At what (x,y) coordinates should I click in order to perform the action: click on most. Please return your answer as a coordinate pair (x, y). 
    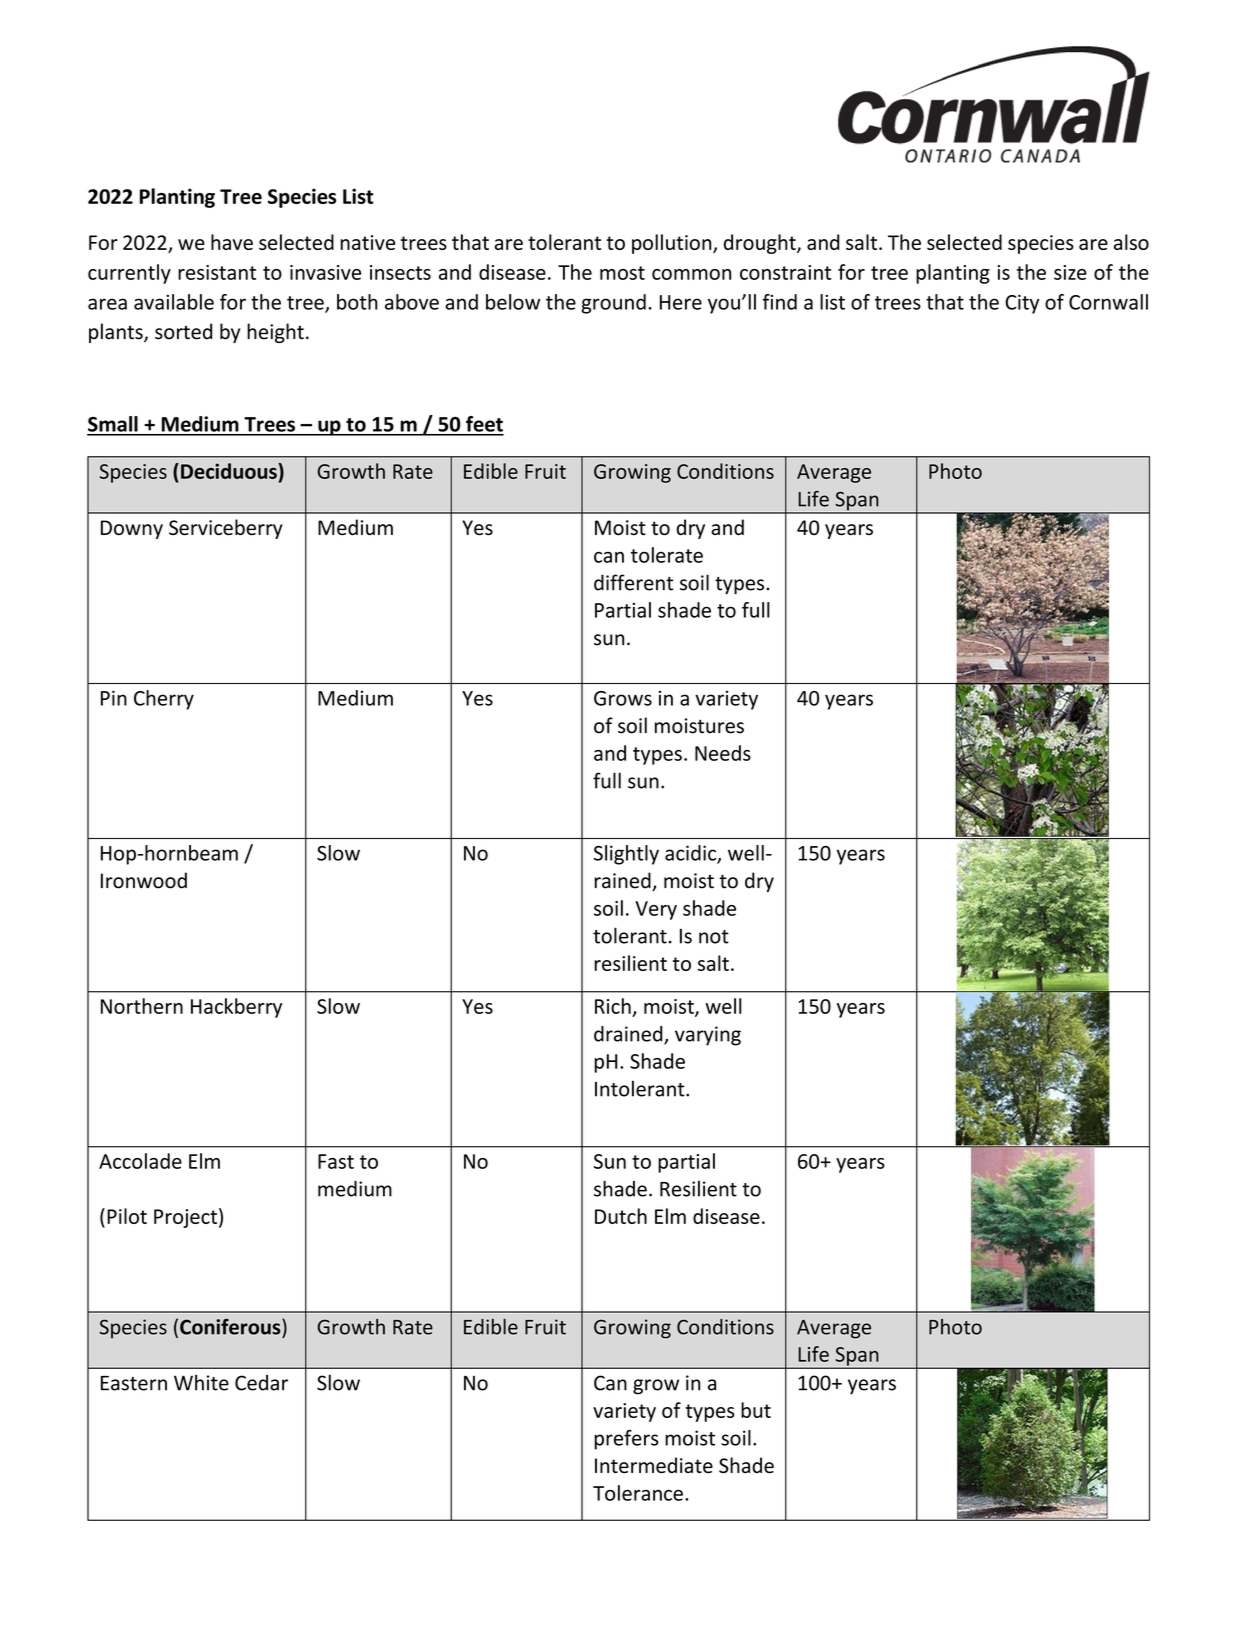
    Looking at the image, I should click on (622, 273).
